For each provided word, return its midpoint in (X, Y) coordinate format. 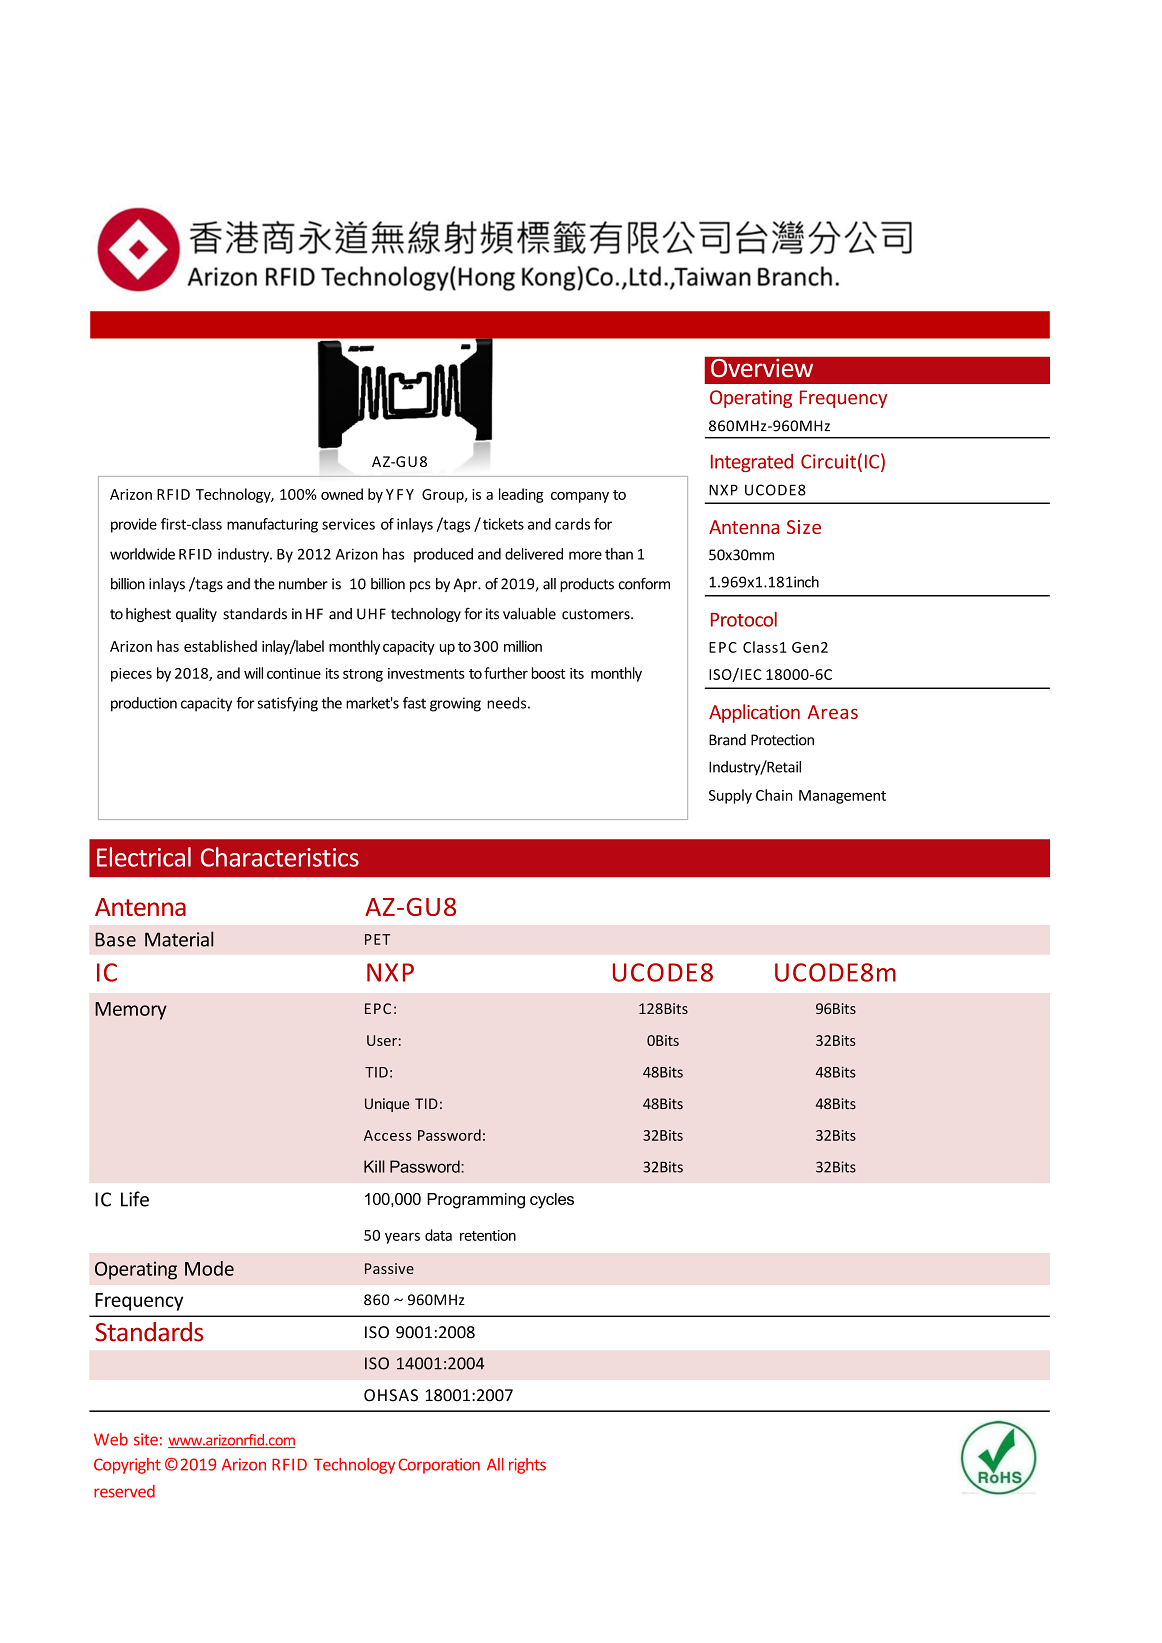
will (253, 673)
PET (378, 939)
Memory (131, 1011)
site (146, 1439)
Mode (209, 1268)
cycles (552, 1201)
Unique (387, 1105)
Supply (730, 796)
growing (455, 704)
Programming (476, 1201)
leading (521, 495)
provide (134, 525)
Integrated (752, 463)
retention (488, 1235)
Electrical (144, 857)
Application (754, 713)
